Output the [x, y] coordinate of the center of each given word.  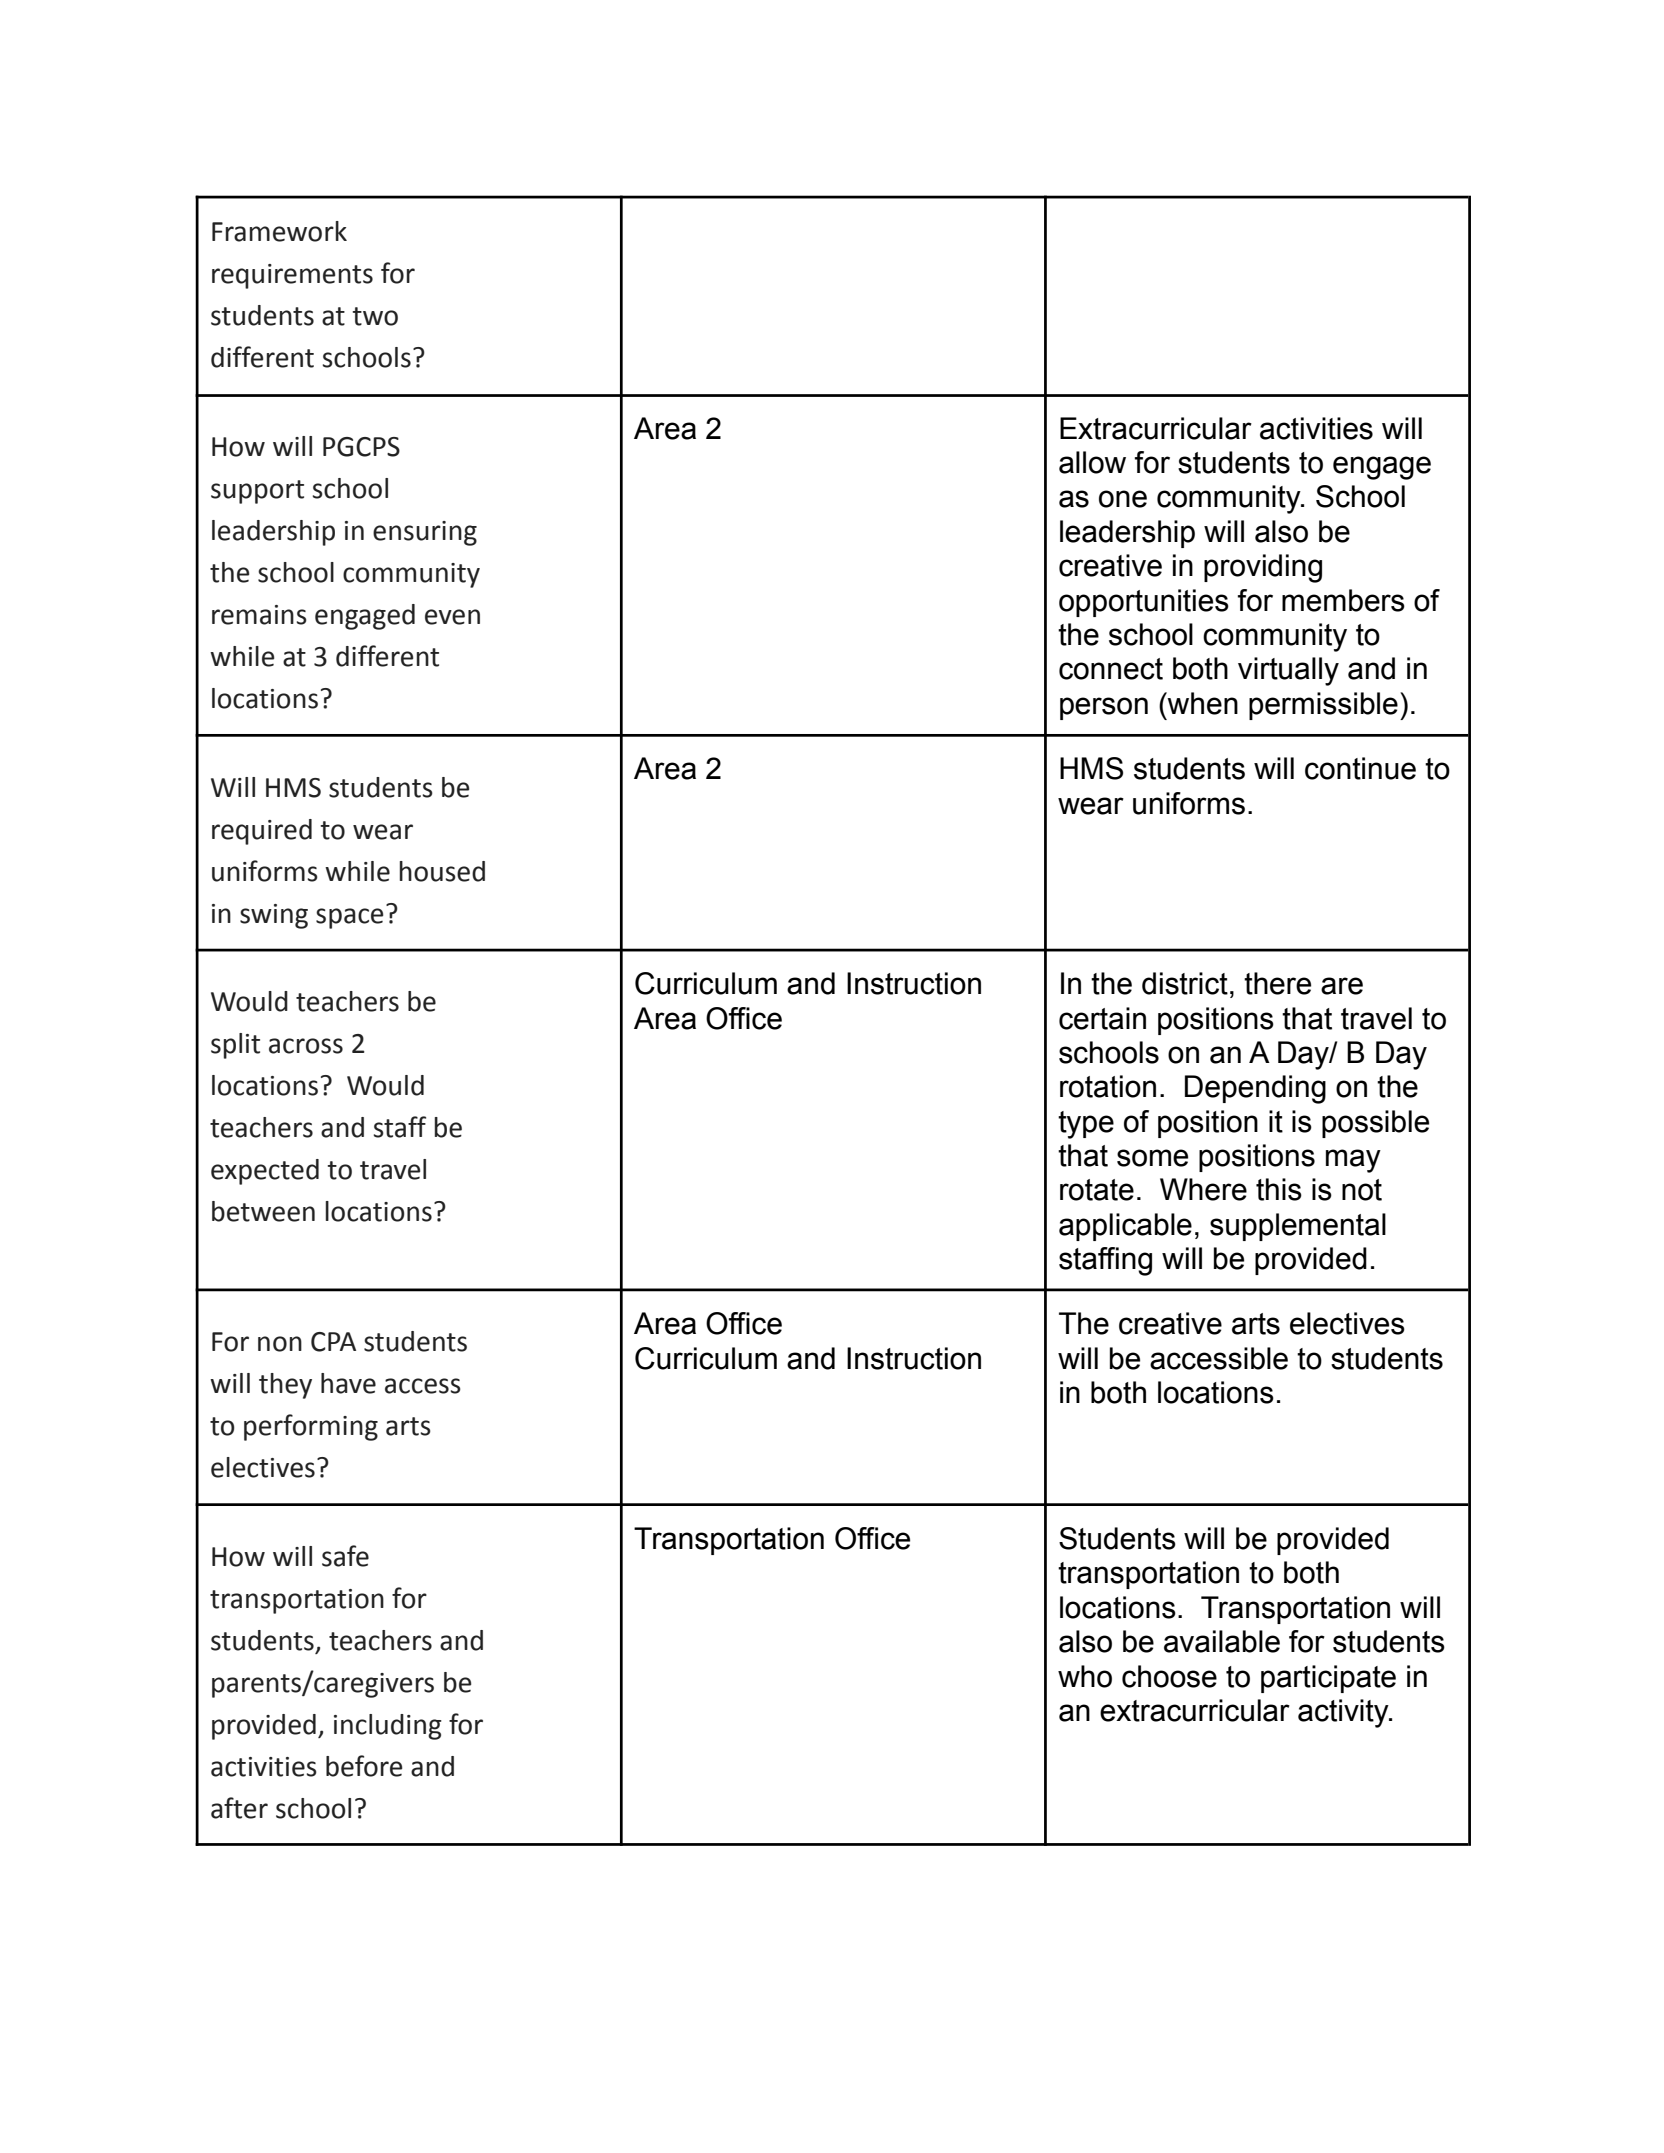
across [306, 1046]
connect [1111, 669]
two [375, 316]
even [452, 617]
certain [1102, 1018]
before [364, 1766]
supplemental [1298, 1227]
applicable [1125, 1227]
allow [1092, 462]
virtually [1288, 671]
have [348, 1383]
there [1277, 983]
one [1123, 499]
